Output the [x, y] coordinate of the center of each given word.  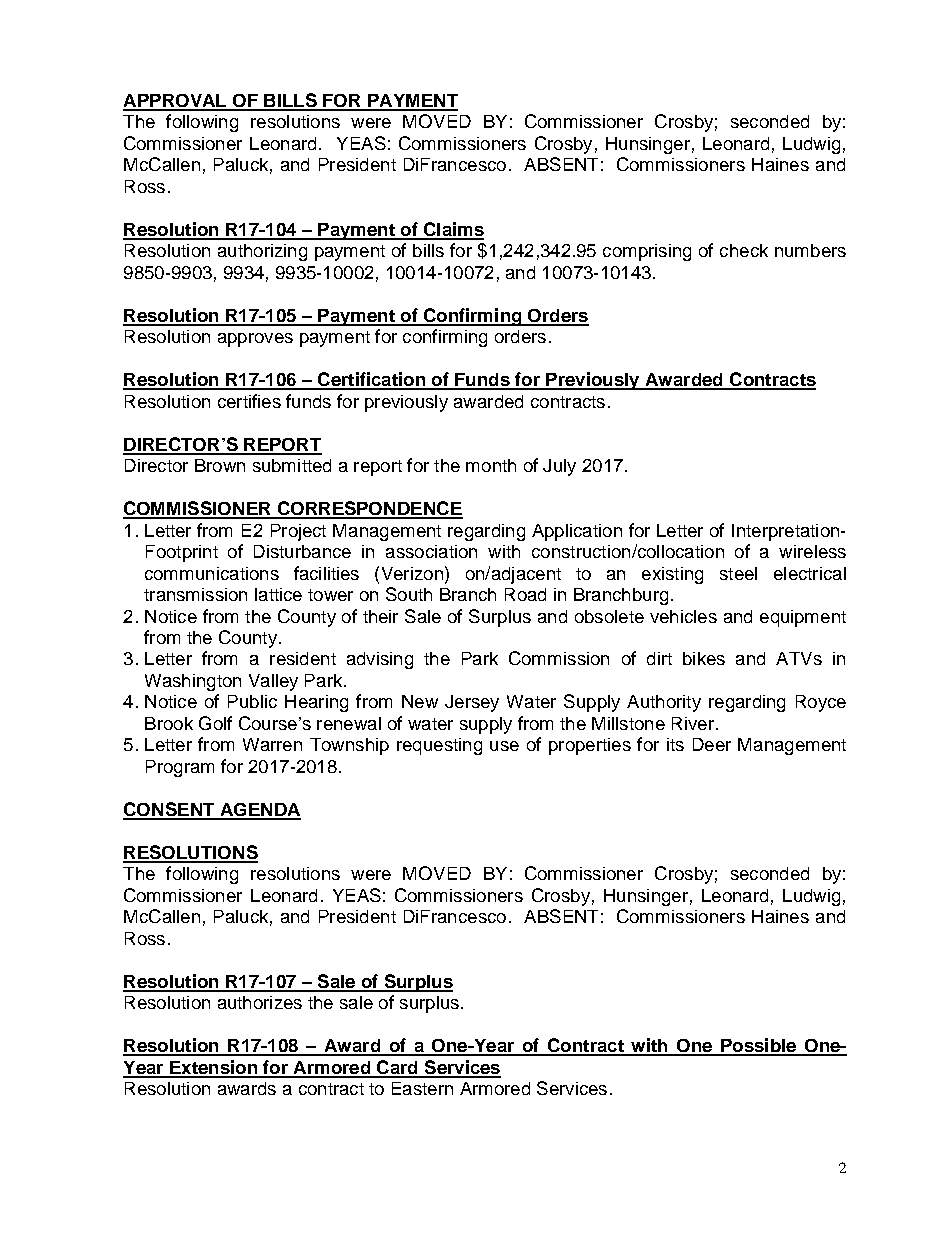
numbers [810, 250]
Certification [371, 380]
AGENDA [259, 811]
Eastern [422, 1088]
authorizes [260, 1002]
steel [738, 573]
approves [255, 340]
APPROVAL [176, 102]
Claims [452, 230]
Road [525, 594]
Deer [712, 744]
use [504, 746]
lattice [278, 594]
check [744, 250]
